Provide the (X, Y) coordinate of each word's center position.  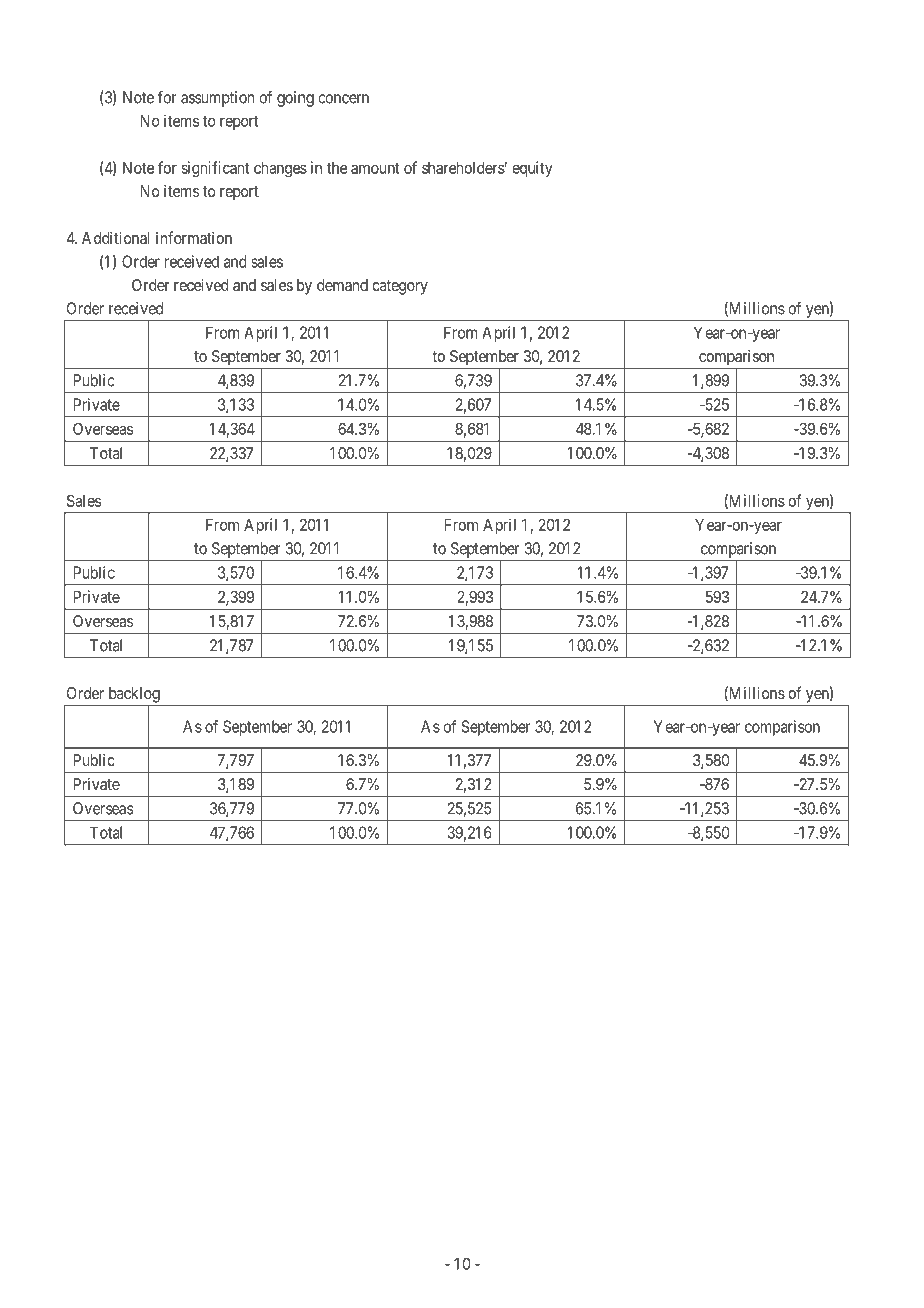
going (295, 99)
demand (342, 285)
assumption (217, 99)
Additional (115, 238)
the (337, 168)
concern (343, 99)
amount (375, 168)
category (400, 287)
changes (280, 170)
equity (532, 169)
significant (215, 169)
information (194, 237)
